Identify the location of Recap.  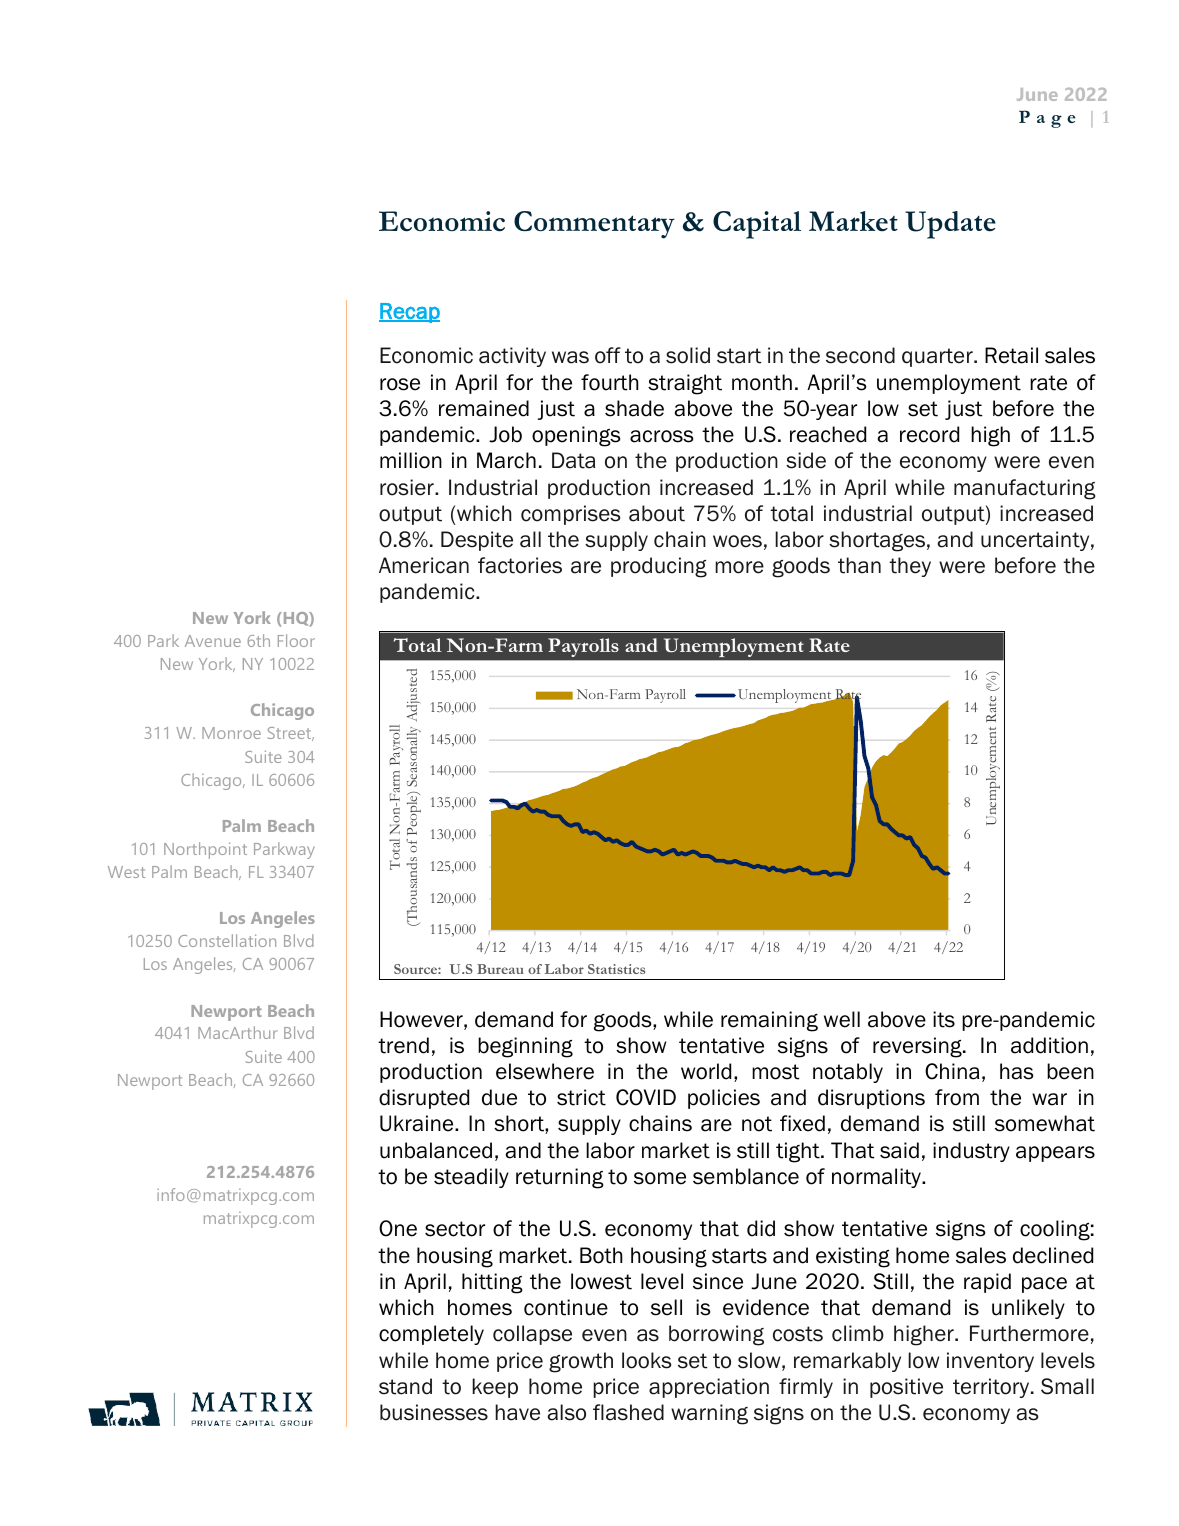
(409, 313).
